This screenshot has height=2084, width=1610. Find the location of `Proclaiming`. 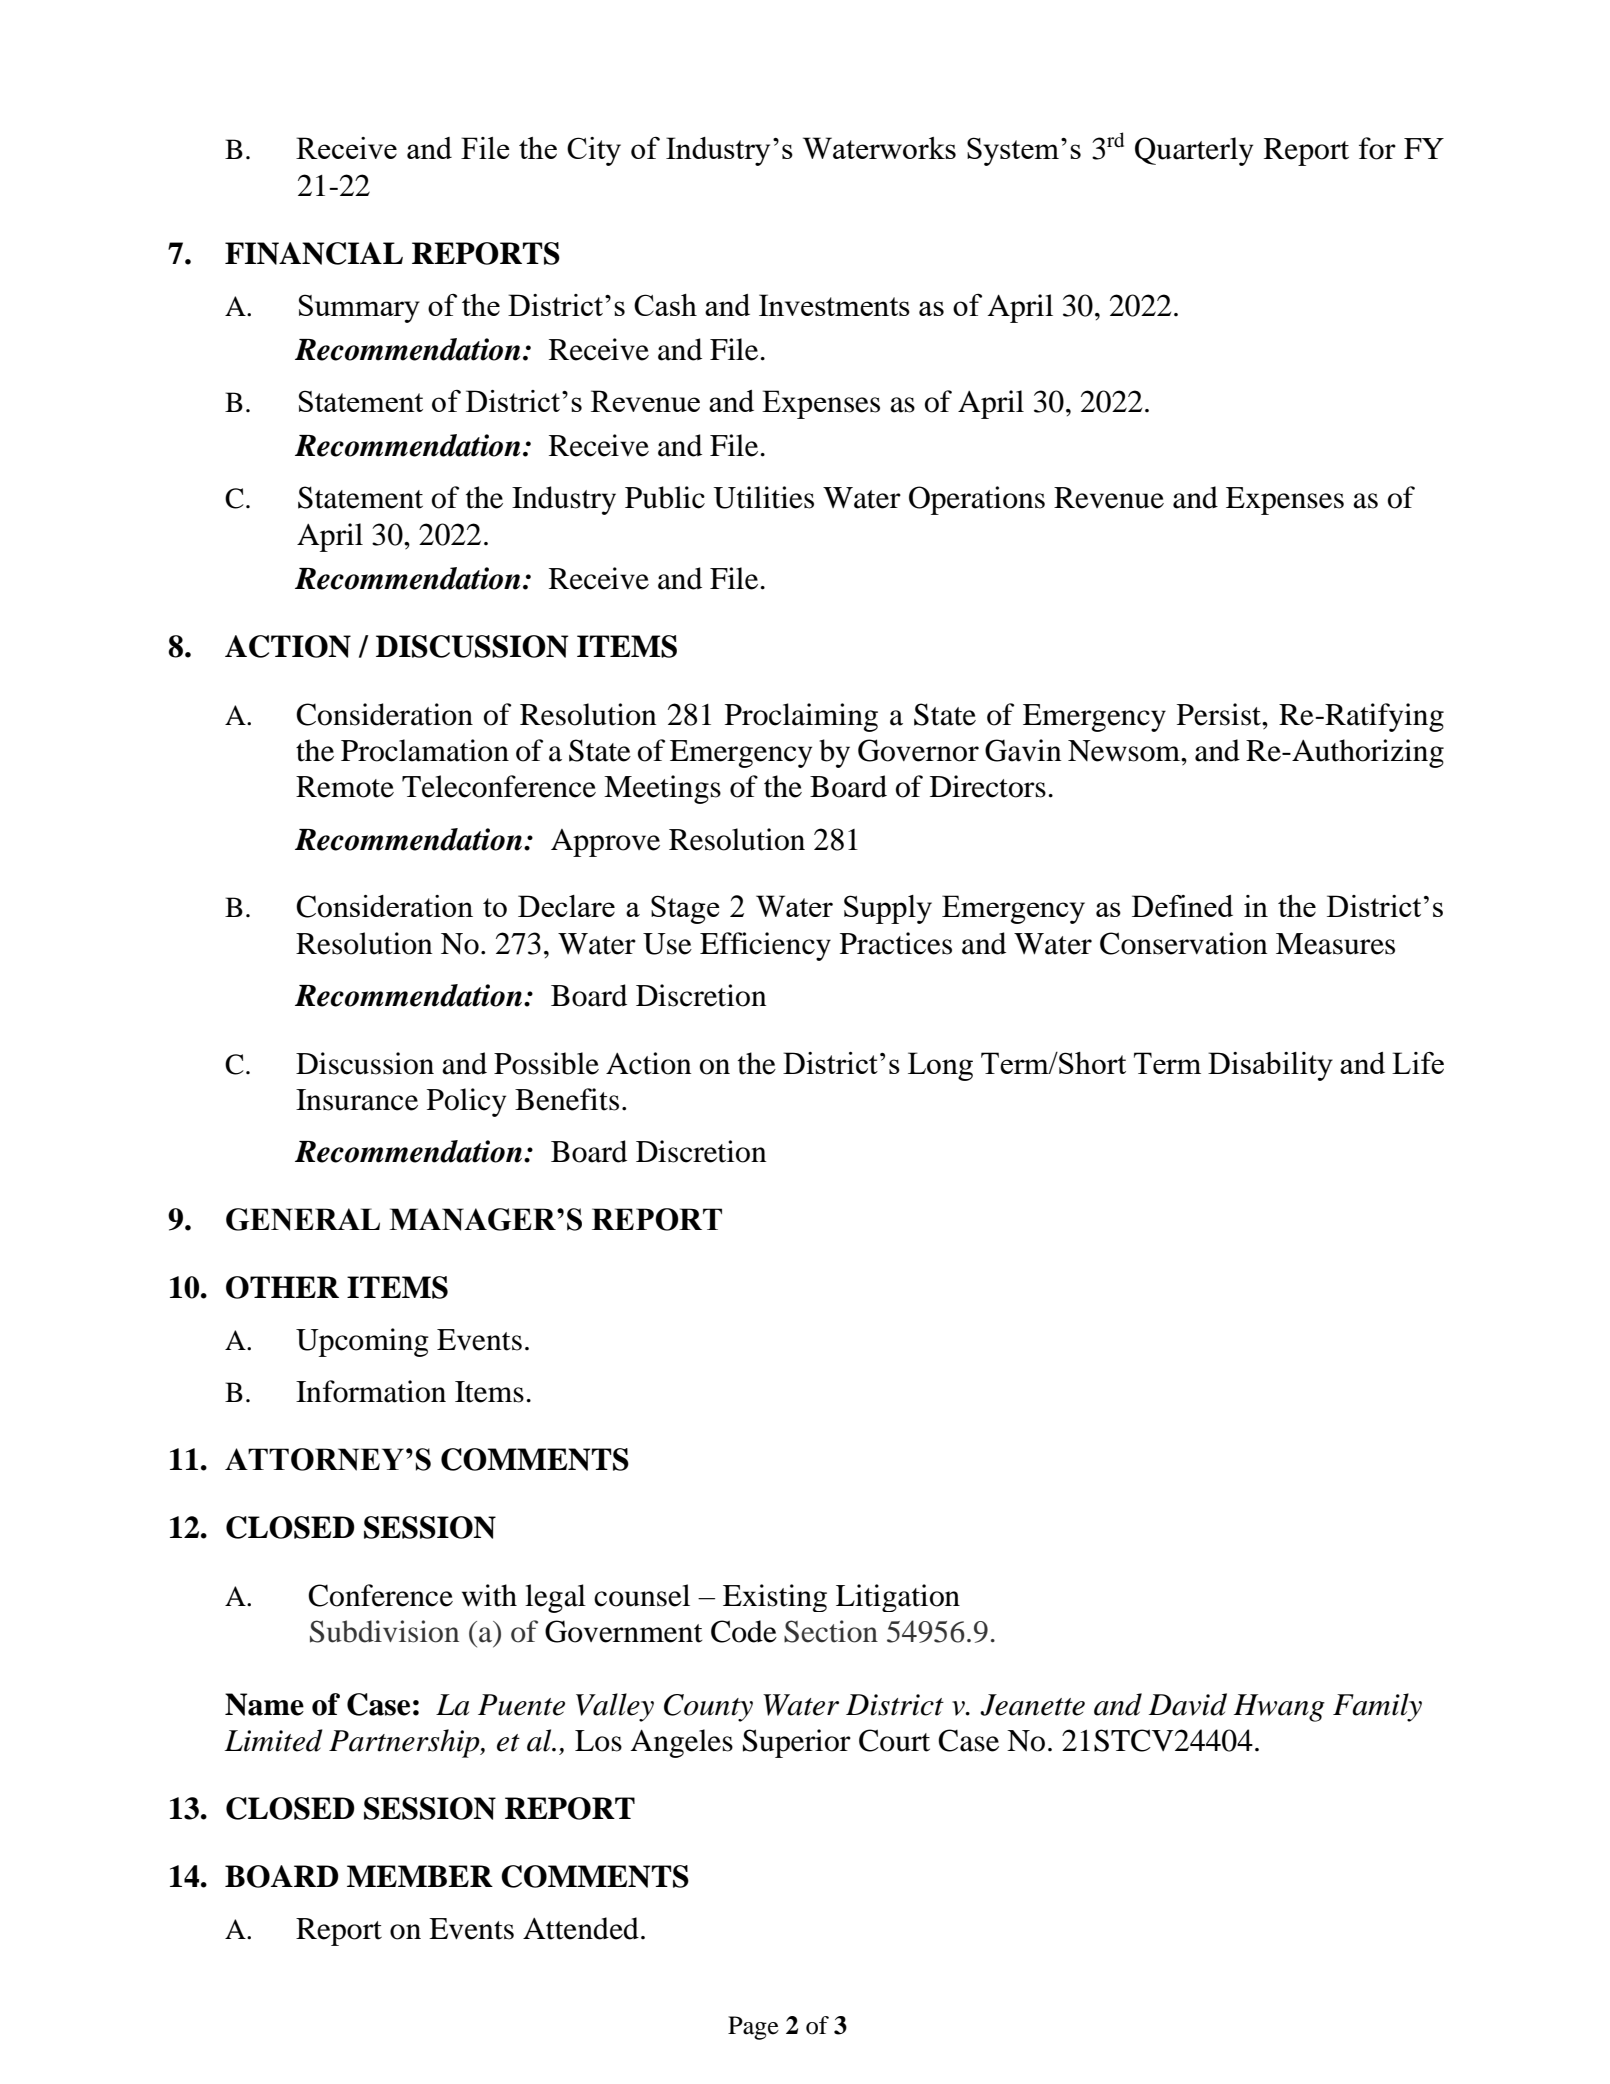

Proclaiming is located at coordinates (801, 717).
